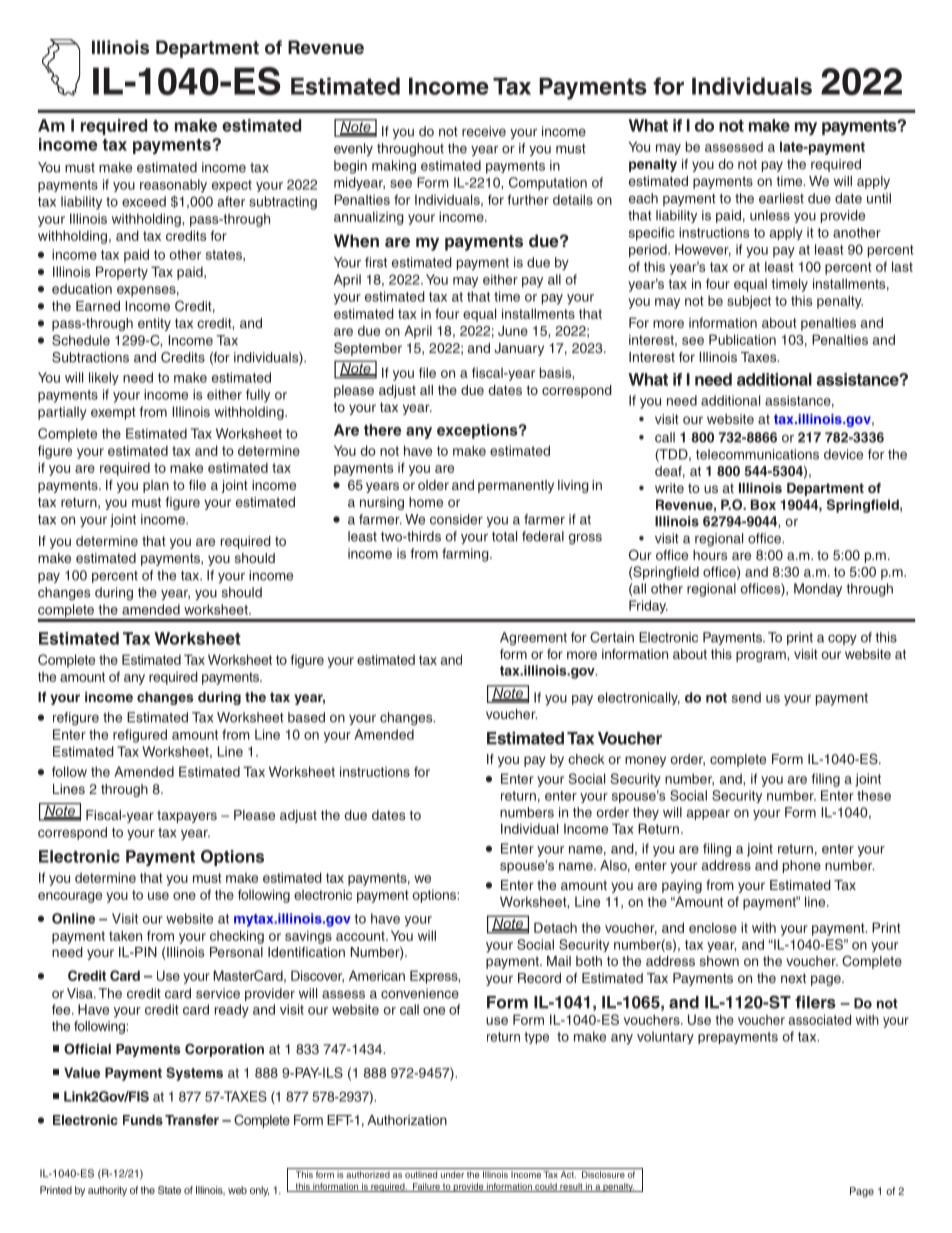  What do you see at coordinates (173, 186) in the screenshot?
I see `reasonably` at bounding box center [173, 186].
